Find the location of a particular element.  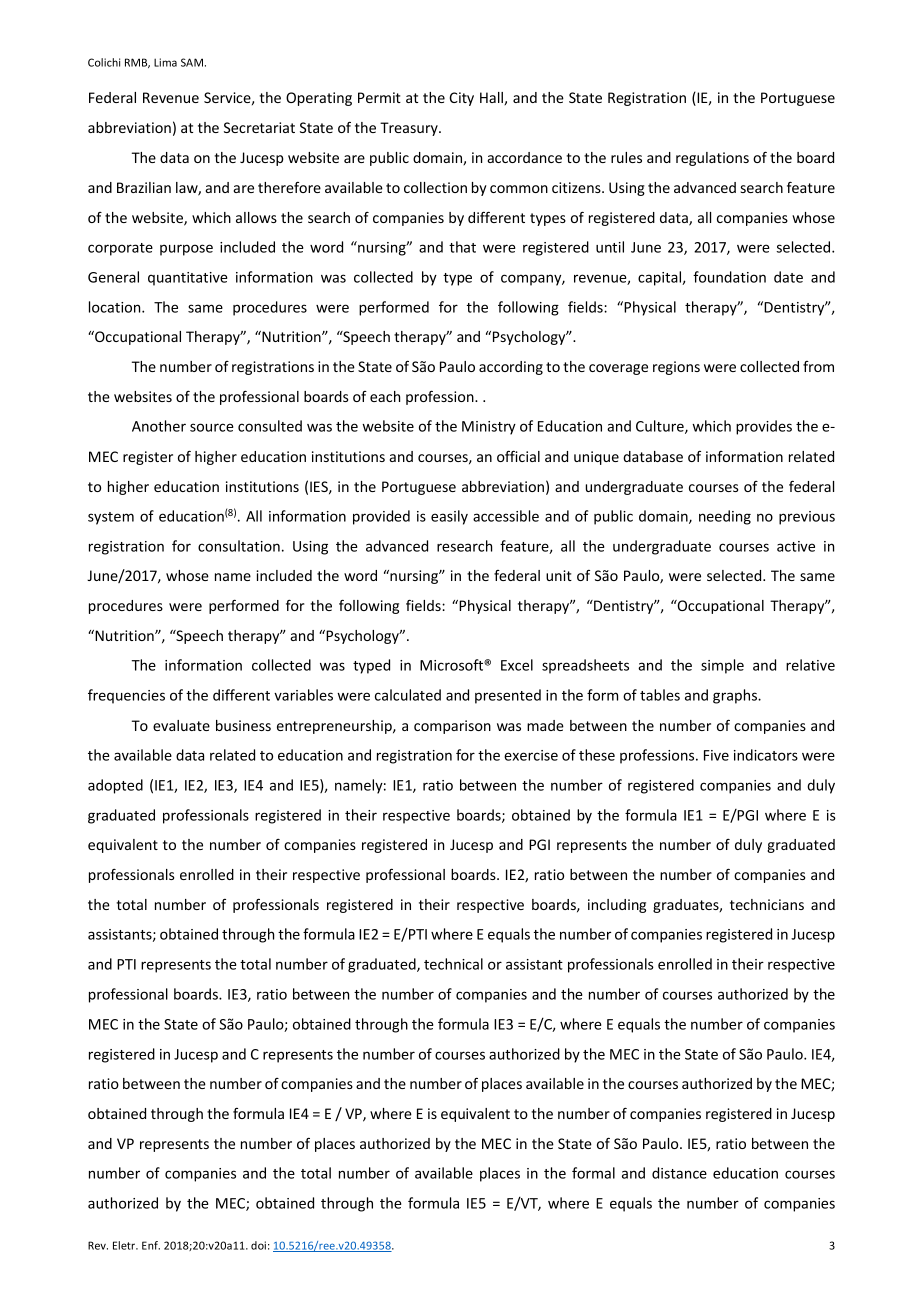

regulations is located at coordinates (712, 159).
